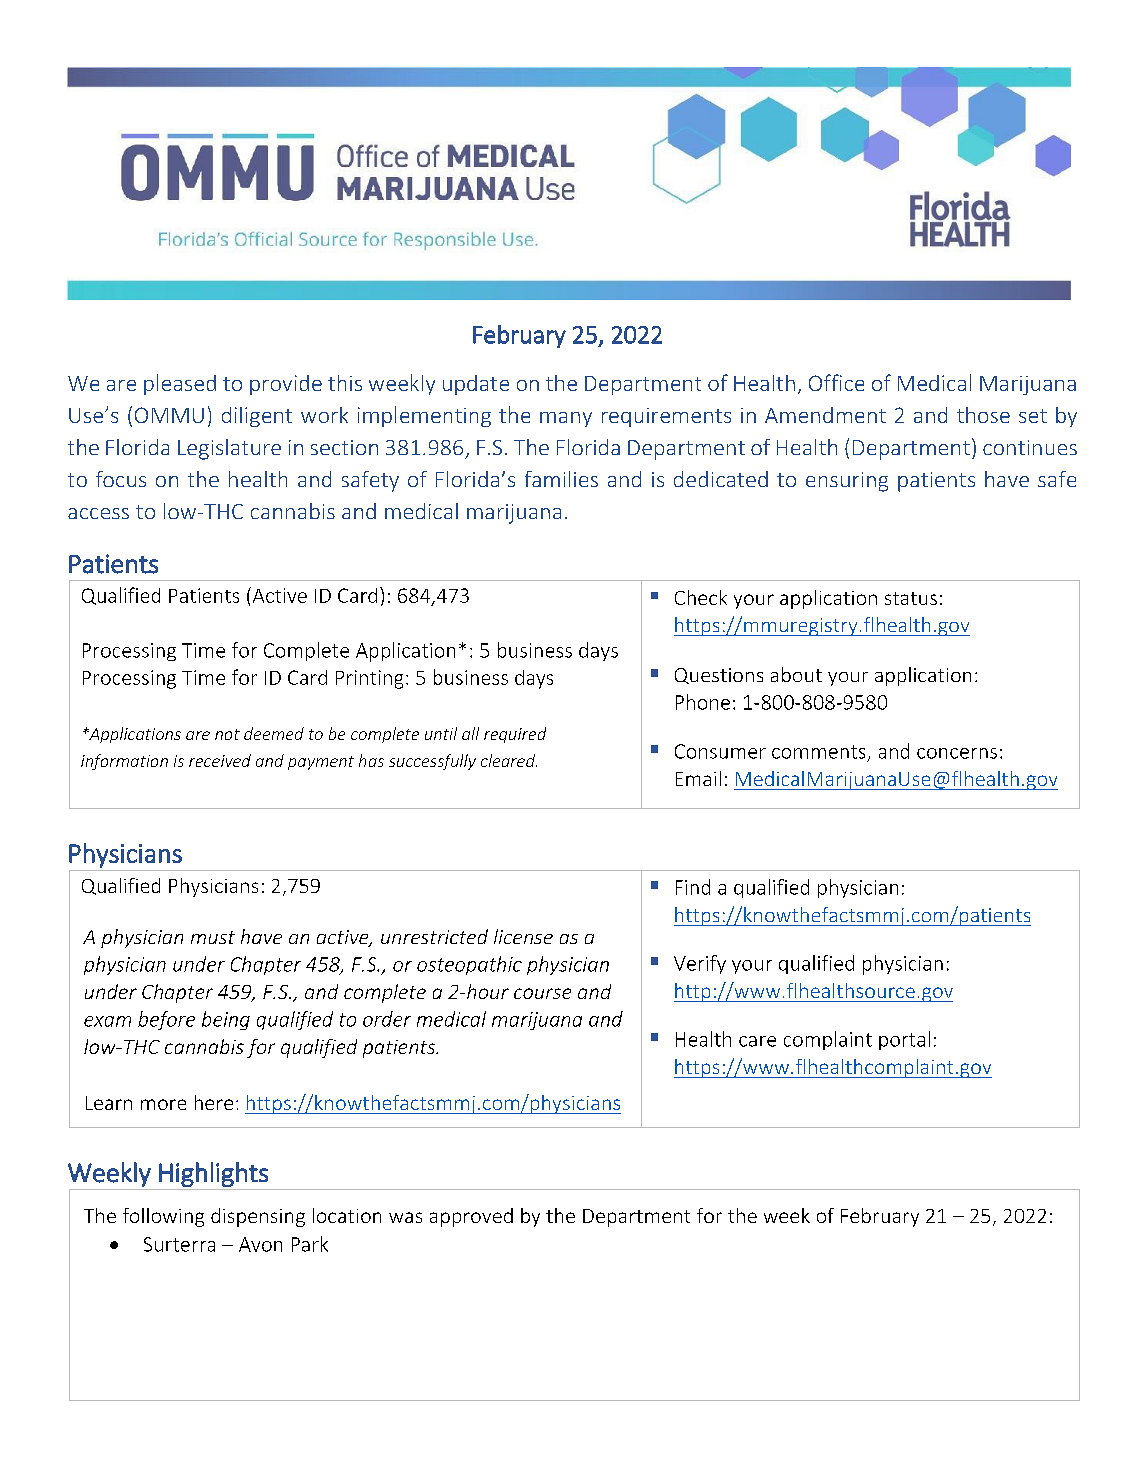  I want to click on concerns, so click(957, 753).
